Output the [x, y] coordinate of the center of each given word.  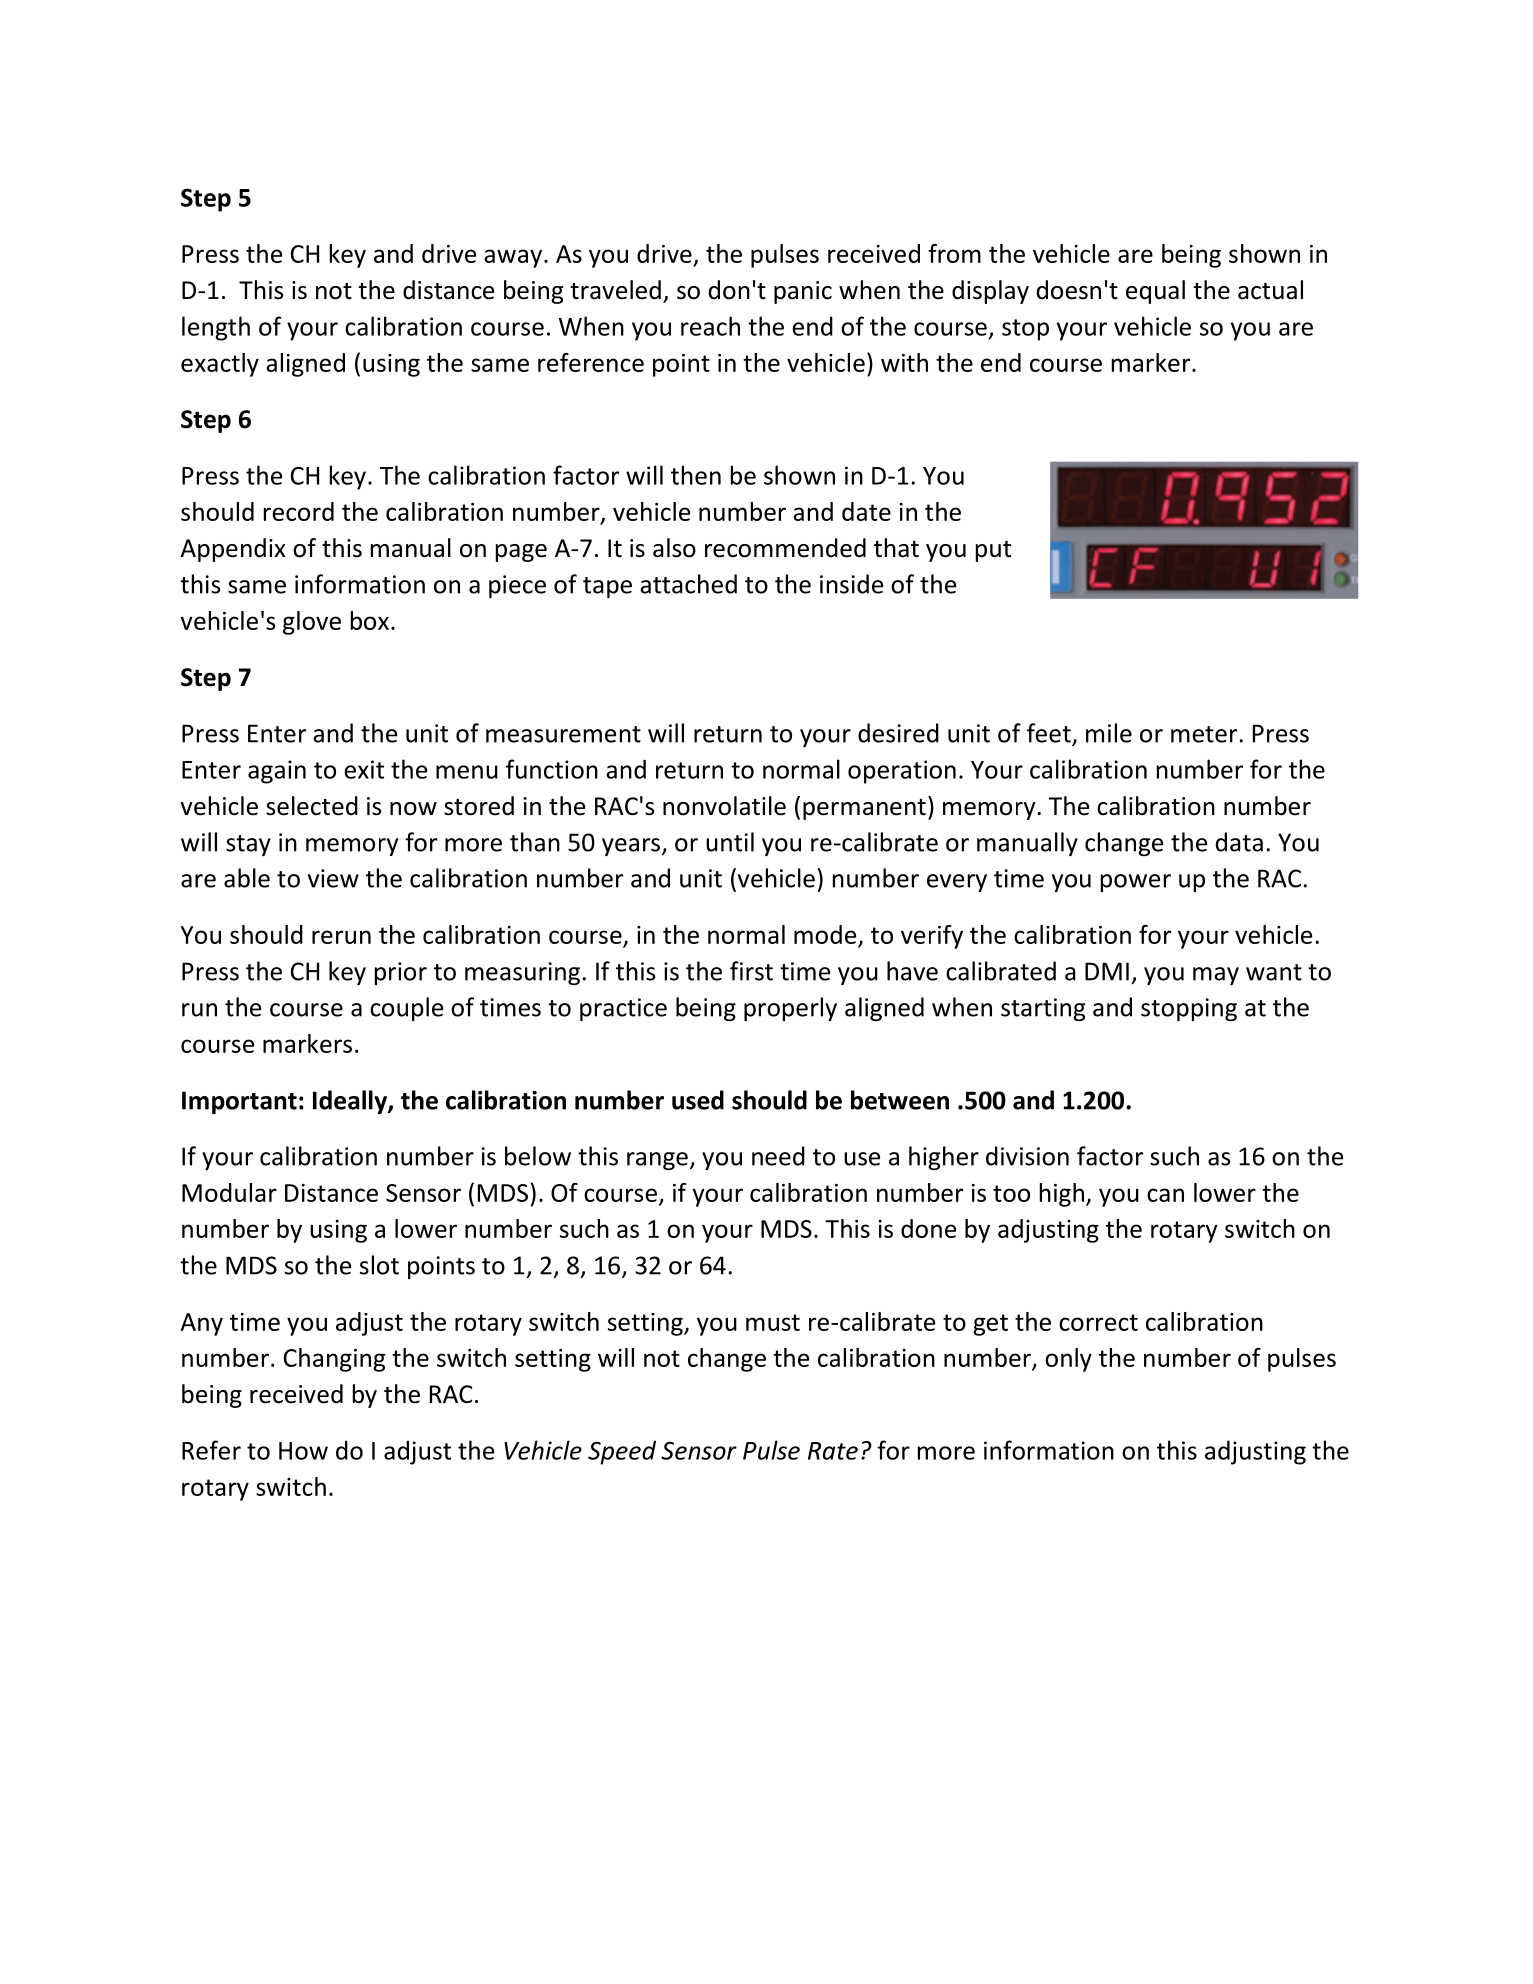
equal [1155, 292]
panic [803, 292]
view [333, 878]
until [730, 842]
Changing [334, 1360]
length [216, 328]
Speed [622, 1452]
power [1136, 883]
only [1068, 1360]
